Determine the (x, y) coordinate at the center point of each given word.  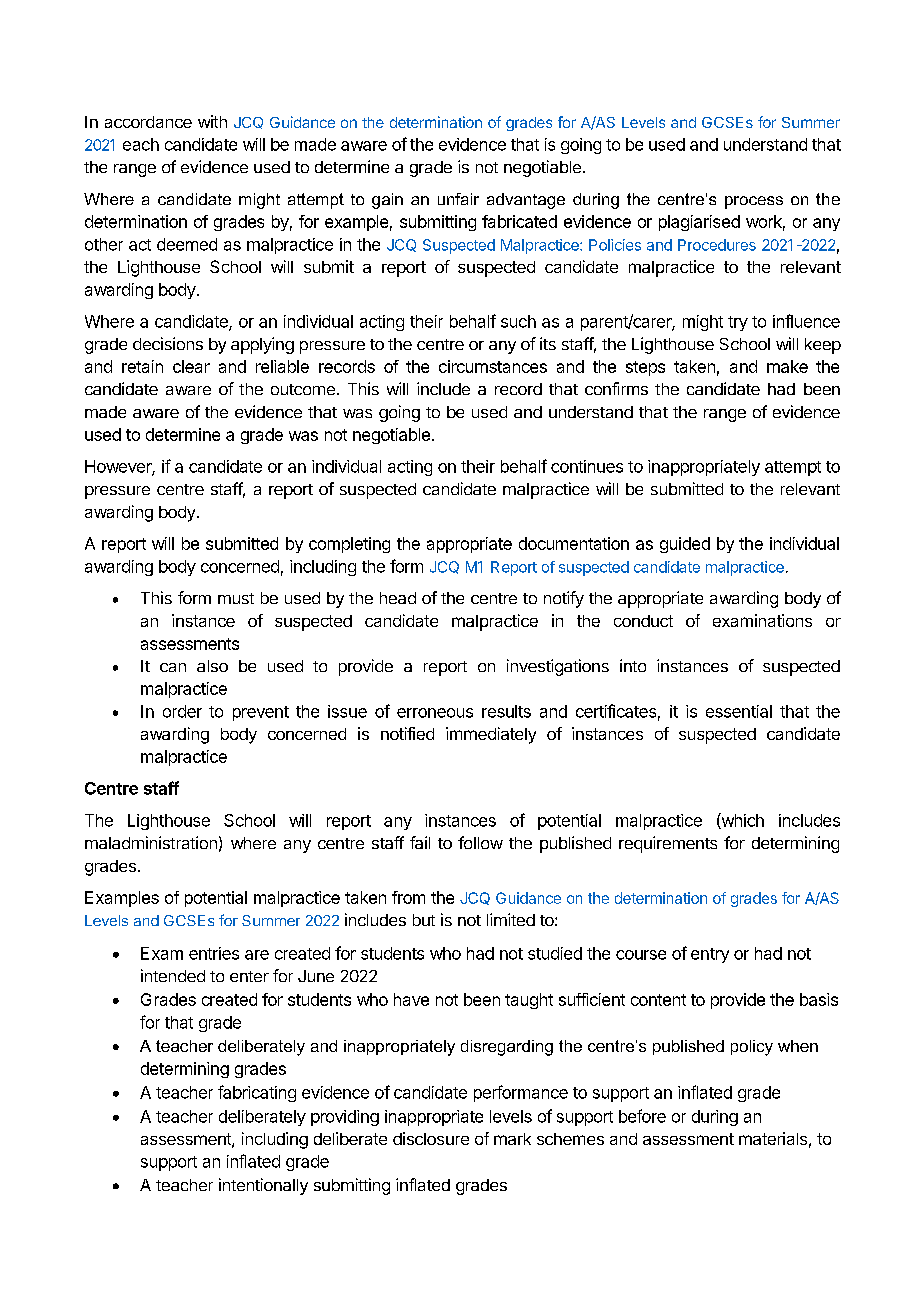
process (754, 202)
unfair (458, 199)
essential (739, 711)
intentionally (263, 1186)
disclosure (431, 1138)
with (212, 121)
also (212, 666)
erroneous (435, 713)
